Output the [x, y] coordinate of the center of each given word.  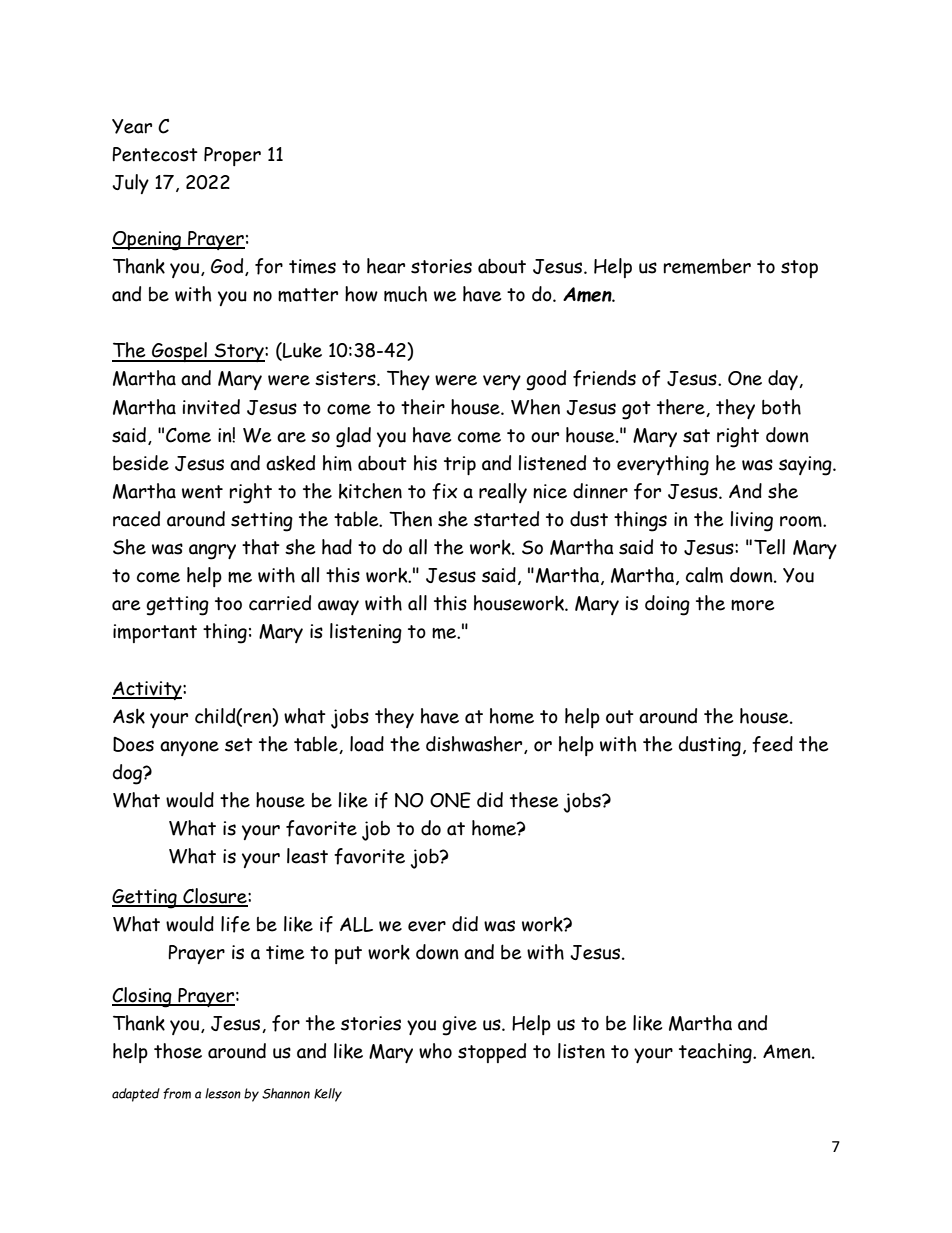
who [435, 1051]
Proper [232, 156]
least [307, 856]
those [178, 1051]
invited [211, 407]
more [752, 605]
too [228, 604]
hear [386, 266]
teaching [716, 1053]
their [423, 407]
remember [707, 266]
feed [772, 744]
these [534, 800]
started [506, 519]
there [682, 408]
